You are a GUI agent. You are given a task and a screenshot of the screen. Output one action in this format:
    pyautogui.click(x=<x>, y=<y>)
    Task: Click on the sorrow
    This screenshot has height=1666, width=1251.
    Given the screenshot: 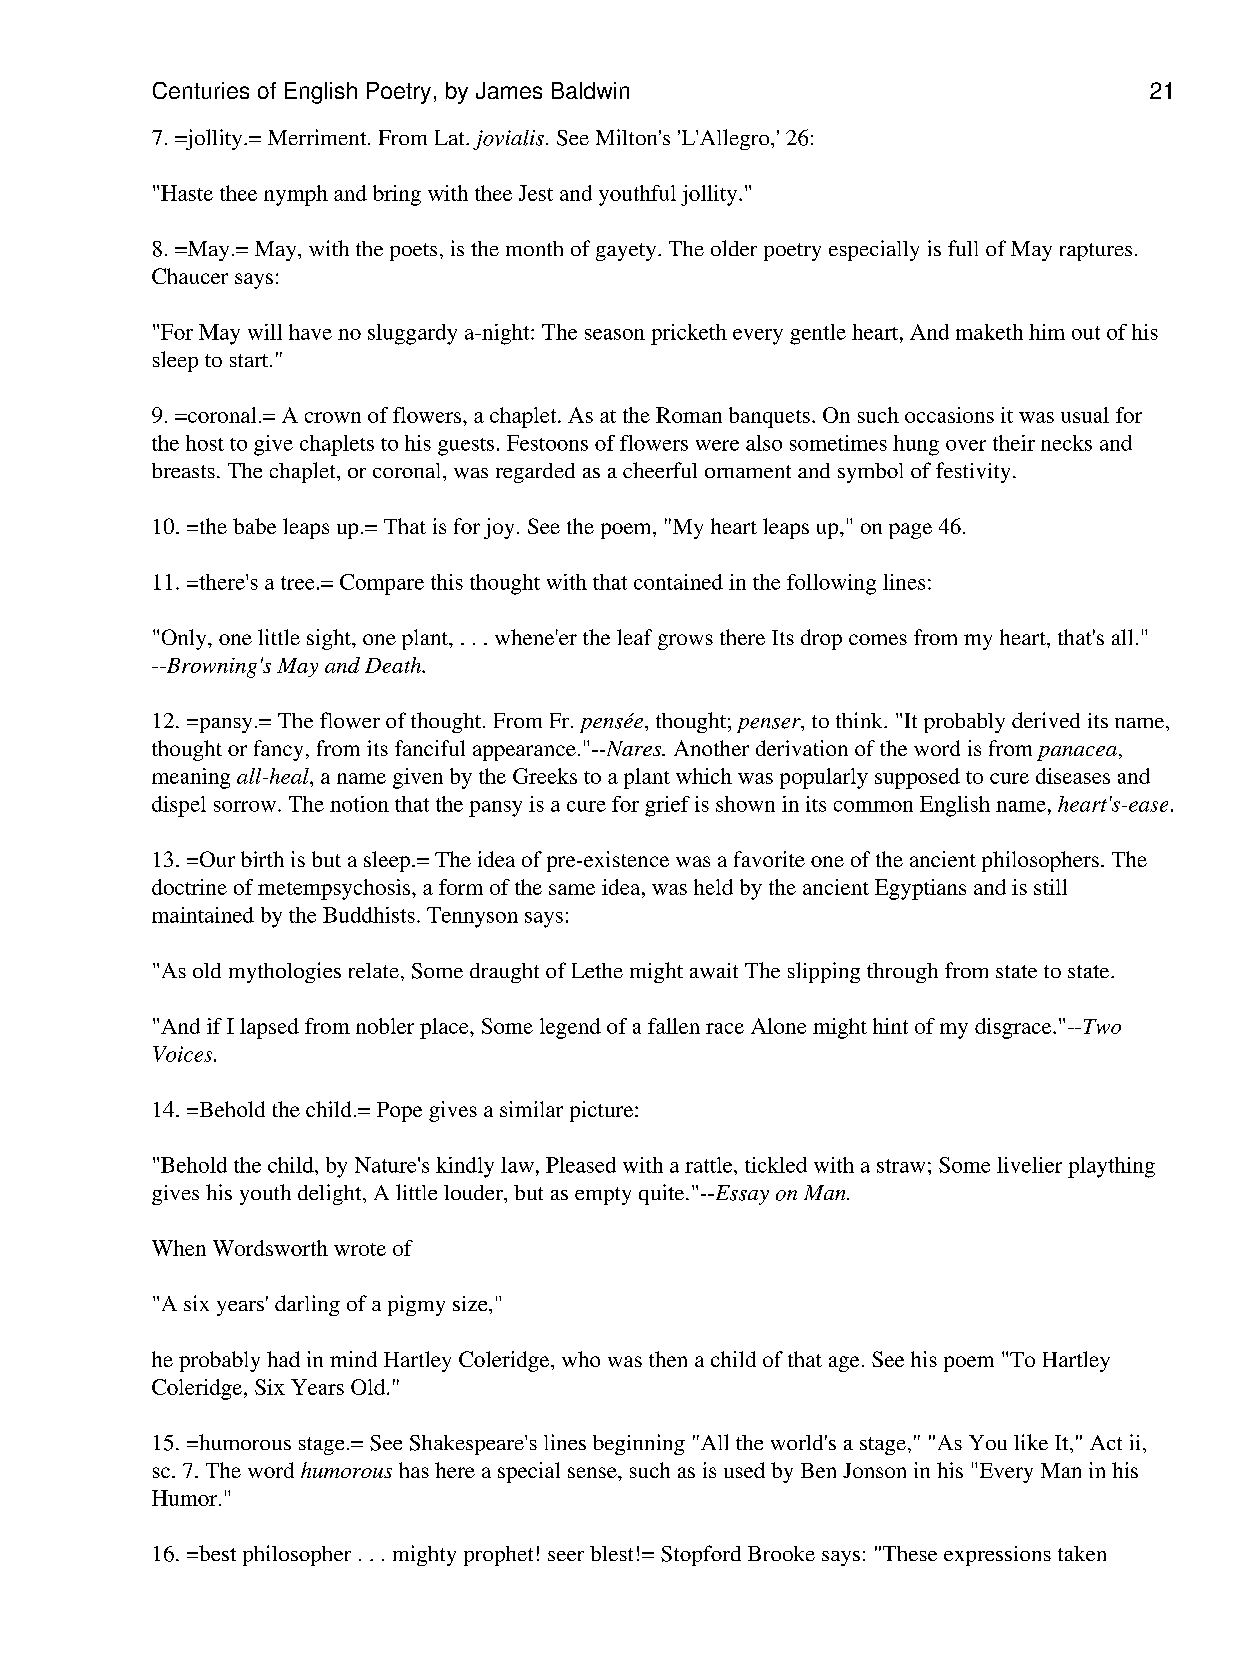 What is the action you would take?
    pyautogui.click(x=245, y=806)
